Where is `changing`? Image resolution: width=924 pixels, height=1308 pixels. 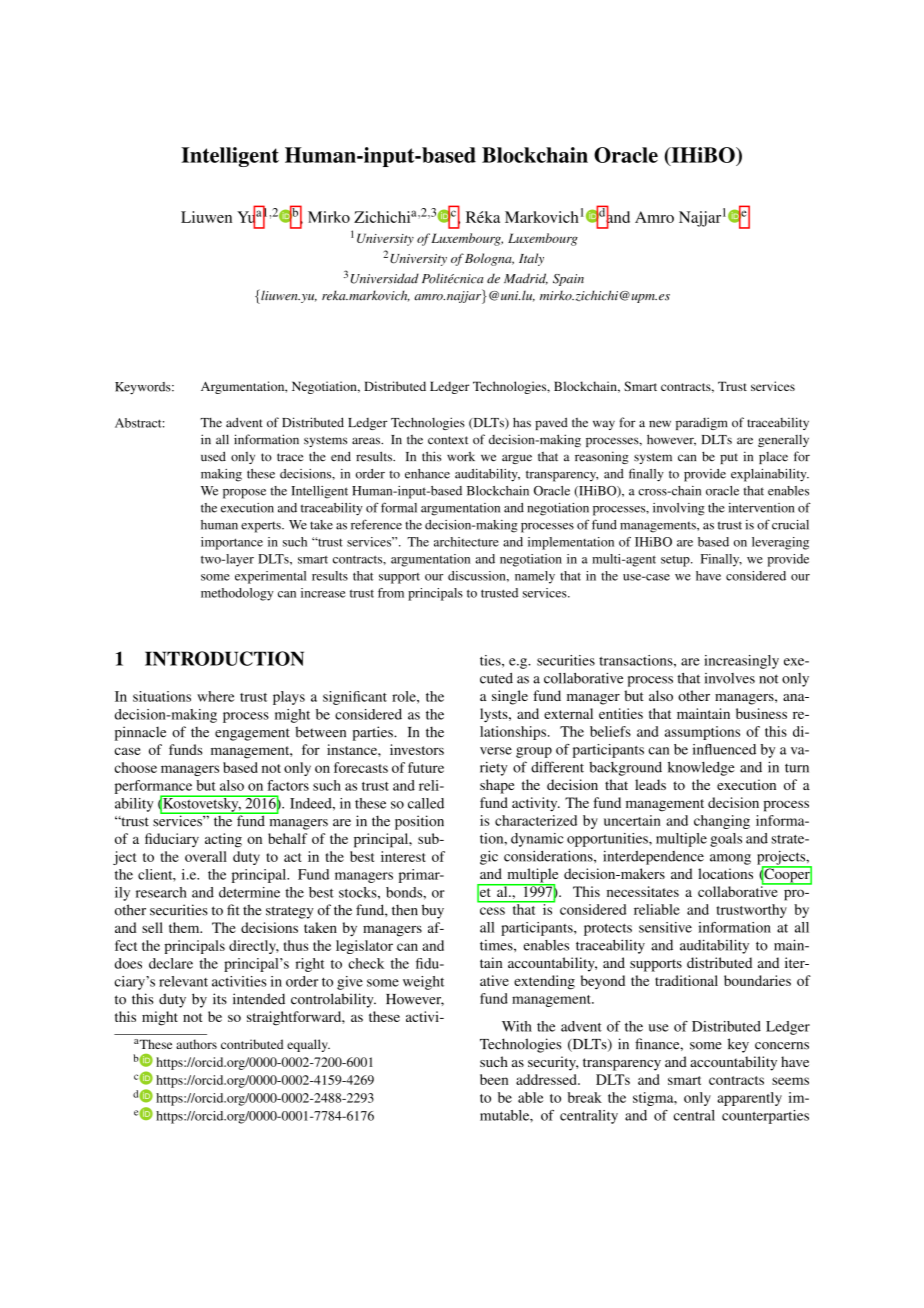 changing is located at coordinates (722, 822).
